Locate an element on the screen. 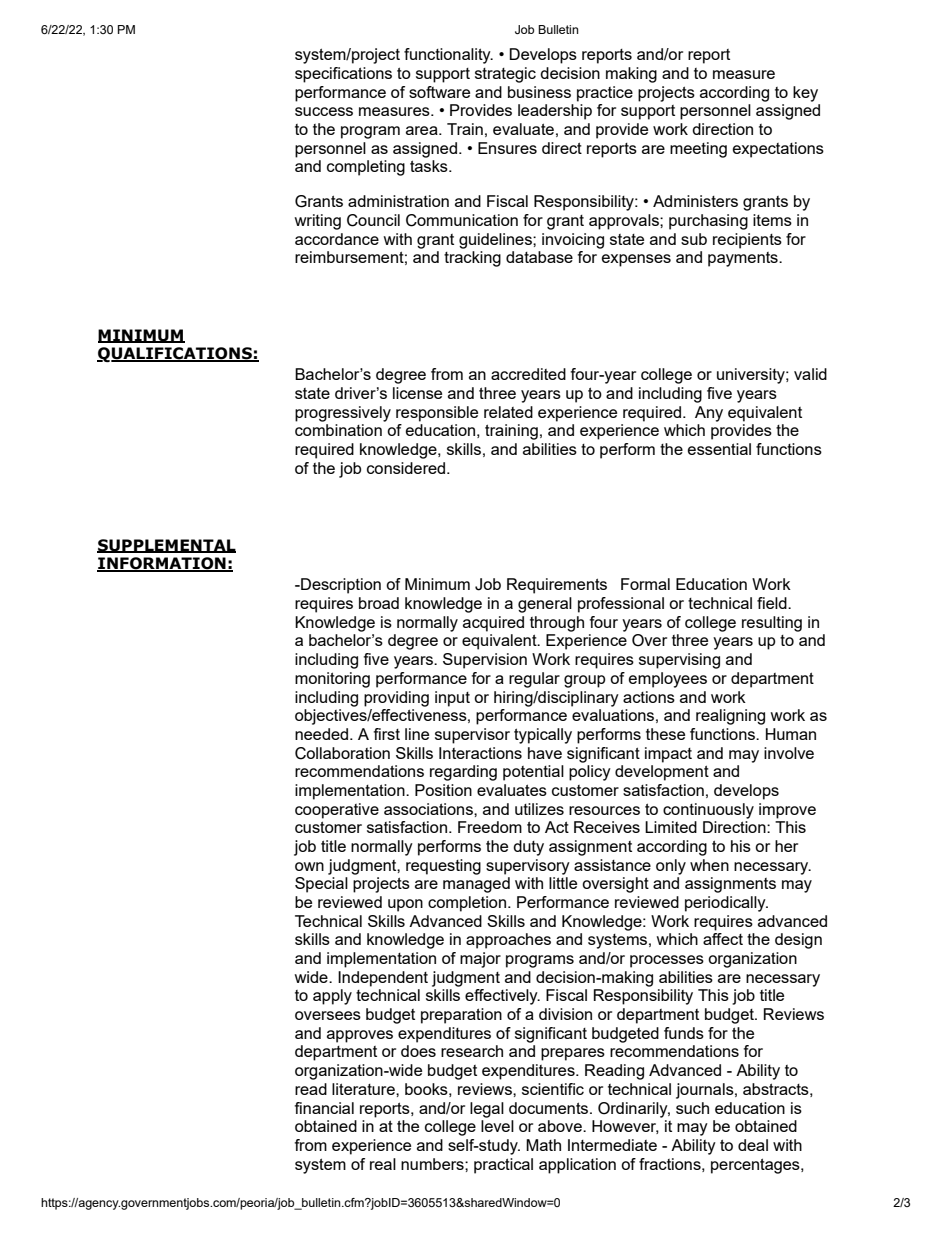  cooperative is located at coordinates (337, 811).
